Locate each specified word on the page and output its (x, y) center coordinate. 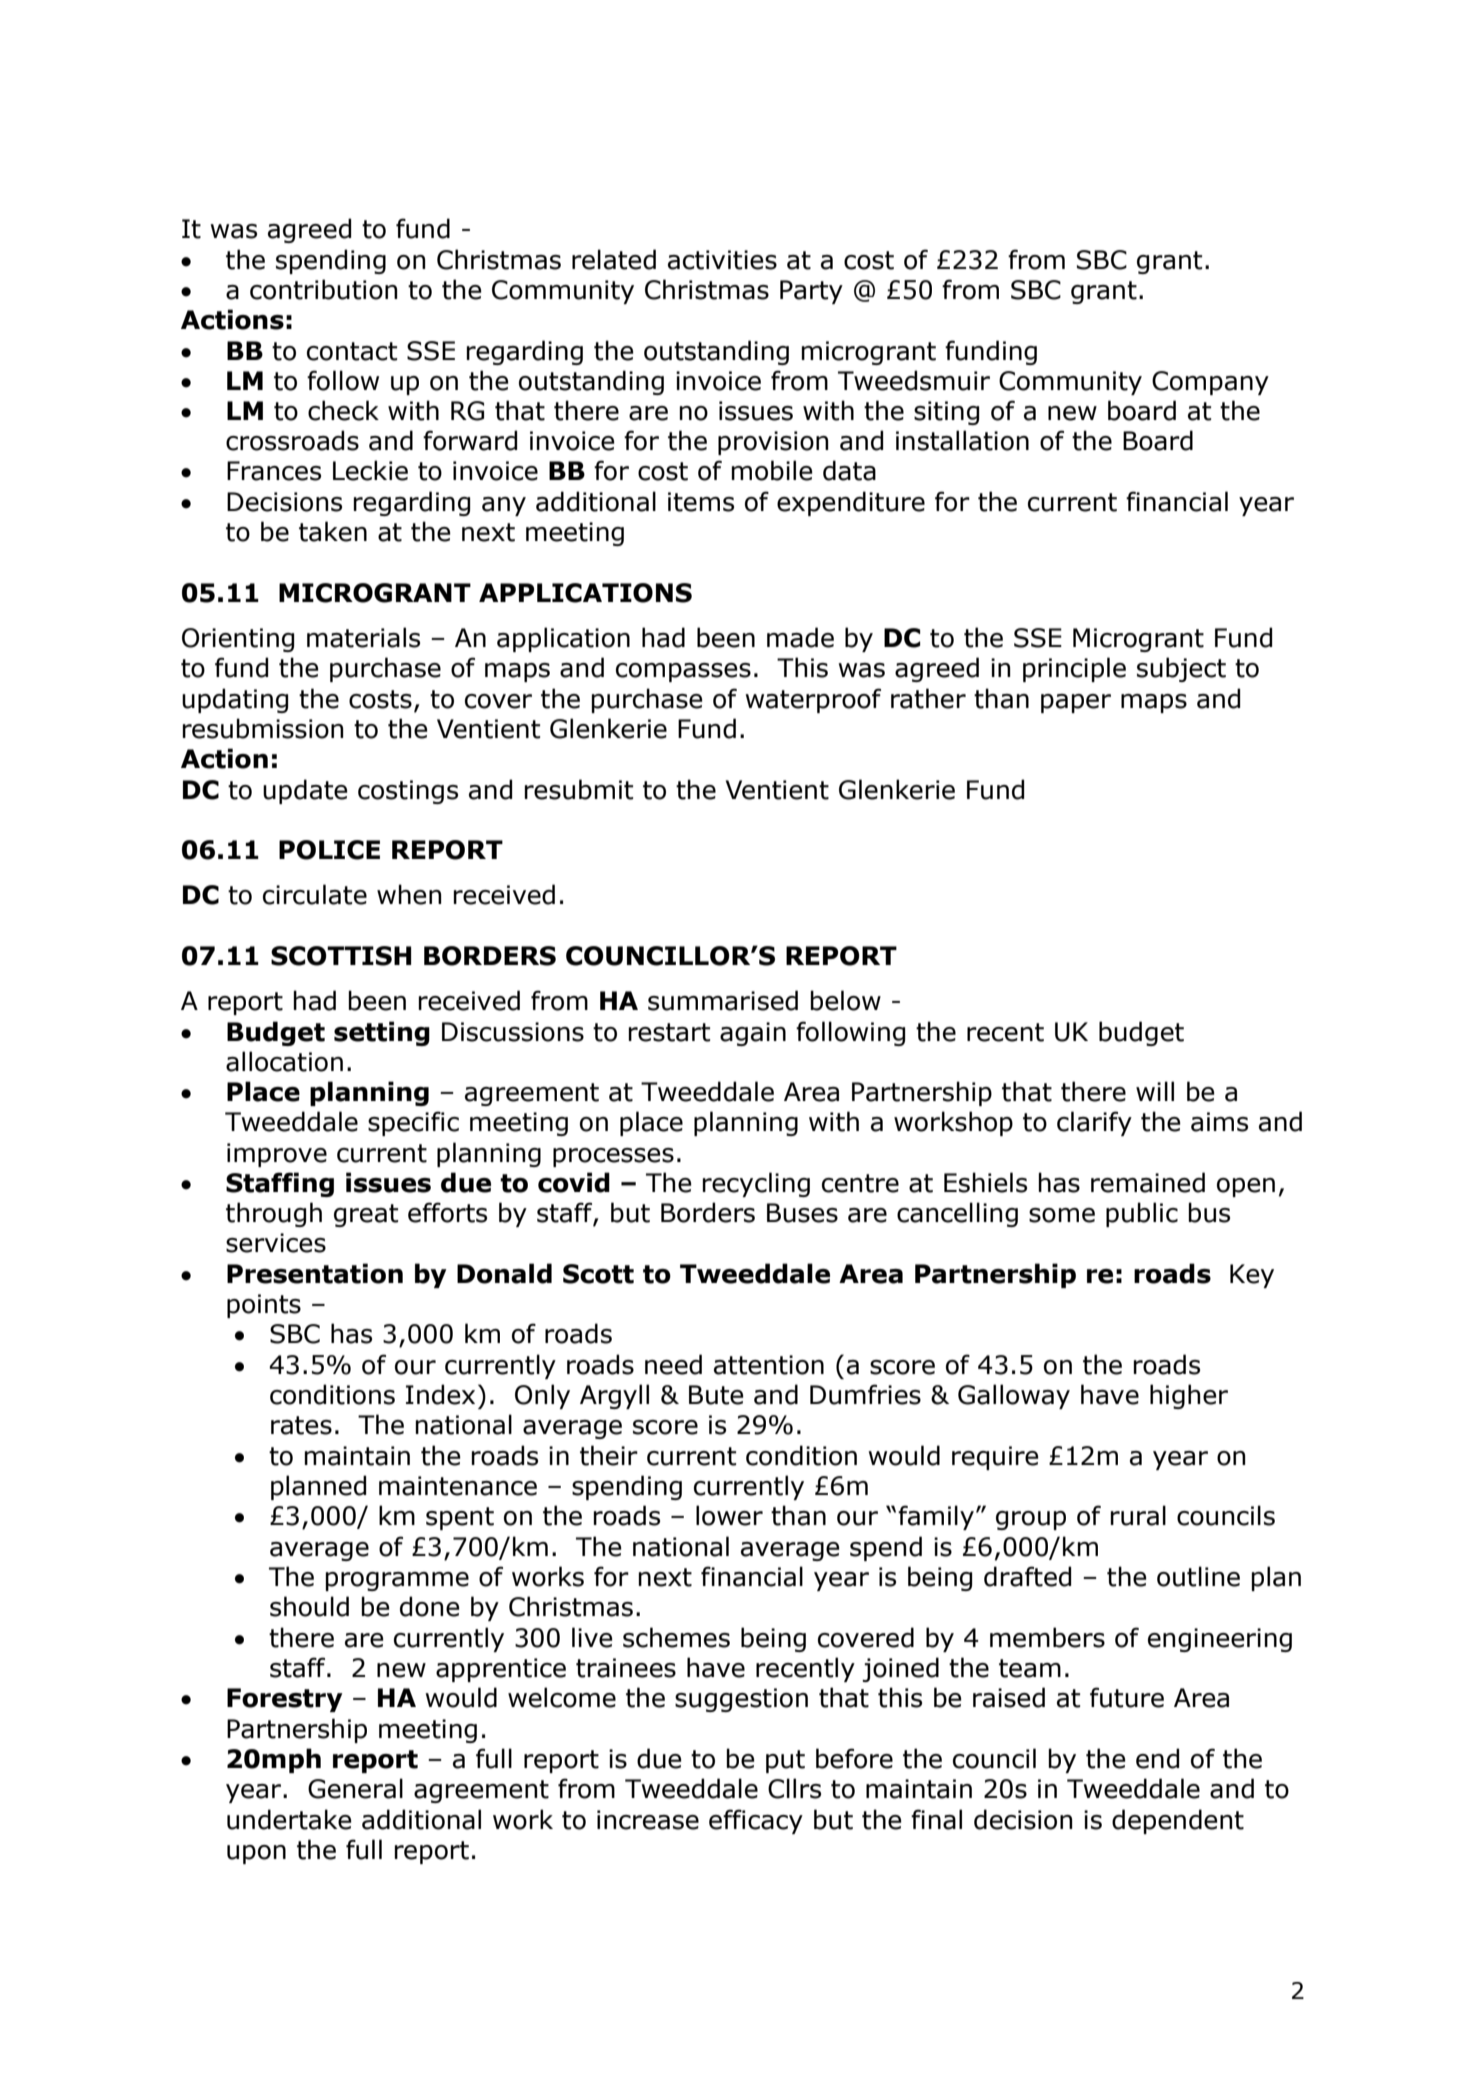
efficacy (756, 1821)
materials (363, 637)
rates (301, 1425)
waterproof (813, 700)
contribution (324, 289)
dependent (1178, 1821)
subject (1181, 669)
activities (722, 260)
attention (769, 1365)
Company (1210, 383)
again (753, 1034)
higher (1189, 1396)
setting (382, 1033)
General (355, 1788)
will (1155, 1091)
